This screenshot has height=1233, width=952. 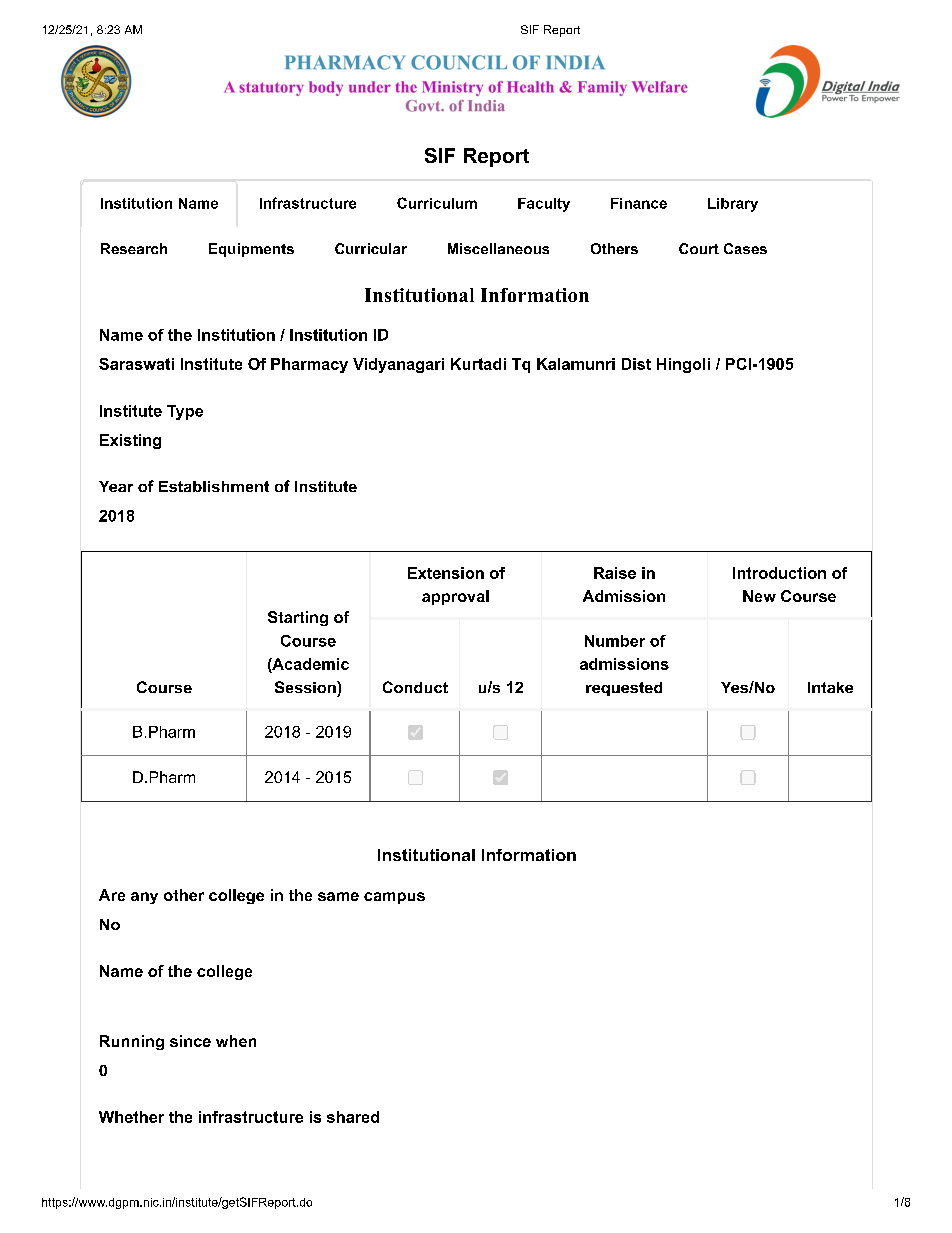 What do you see at coordinates (446, 573) in the screenshot?
I see `Extension` at bounding box center [446, 573].
